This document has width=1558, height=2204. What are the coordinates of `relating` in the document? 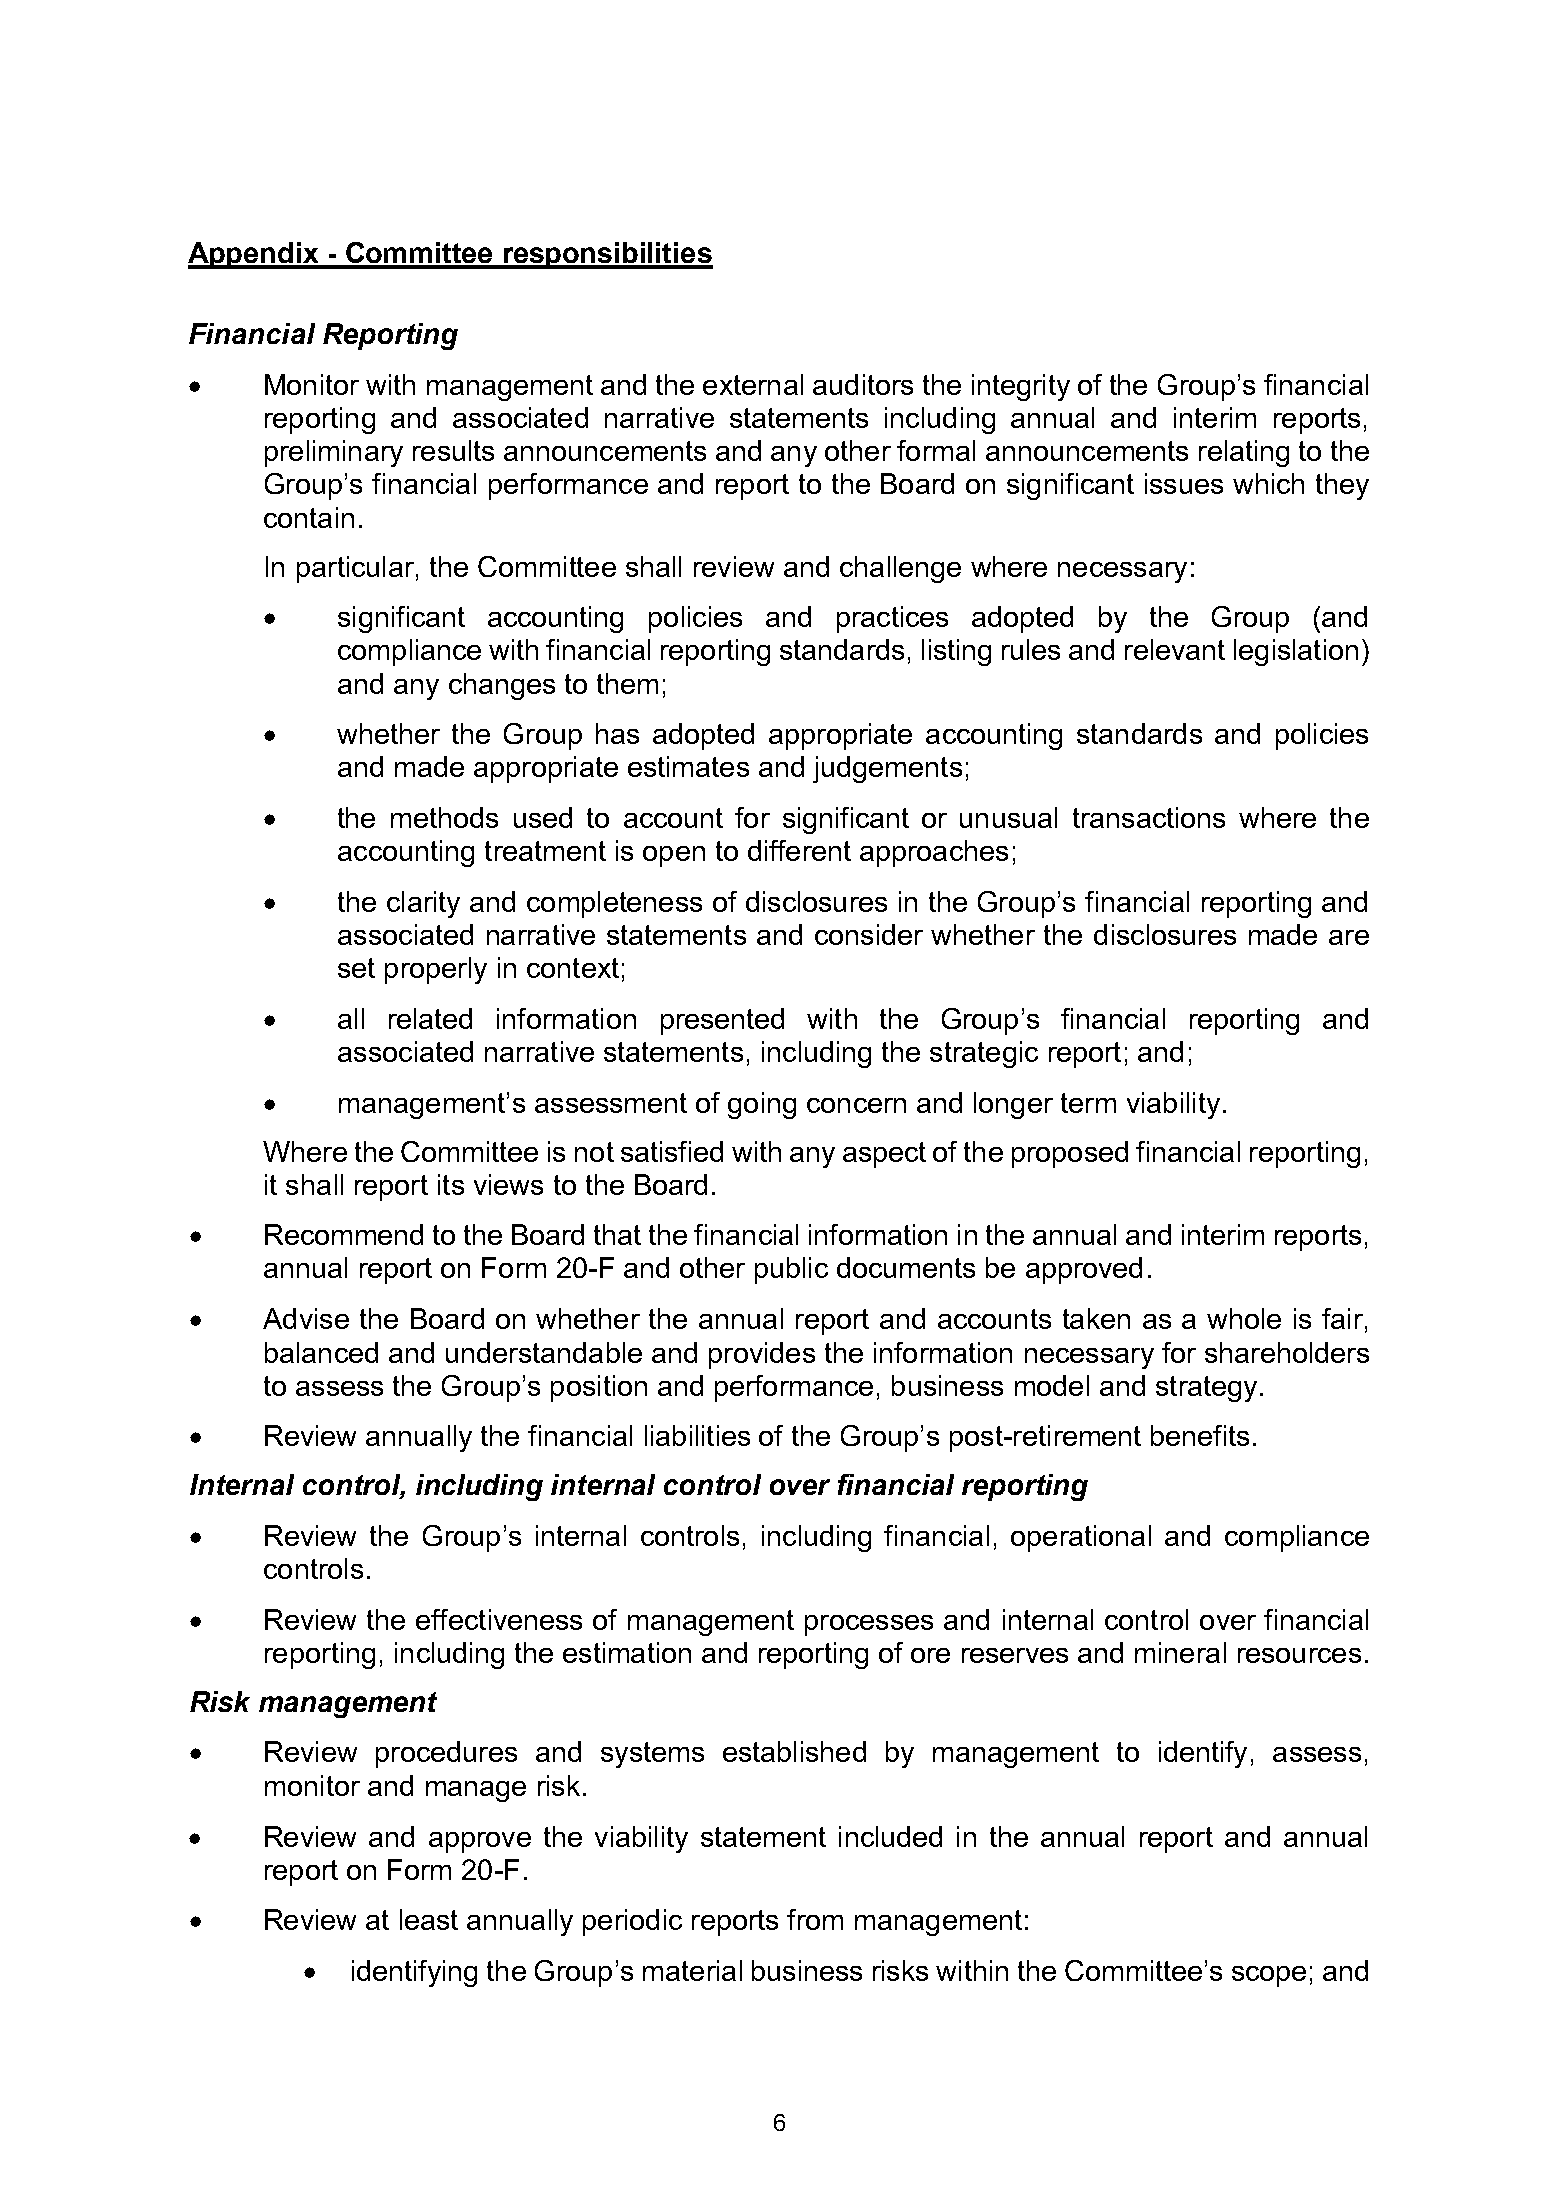 It's located at (1244, 453).
